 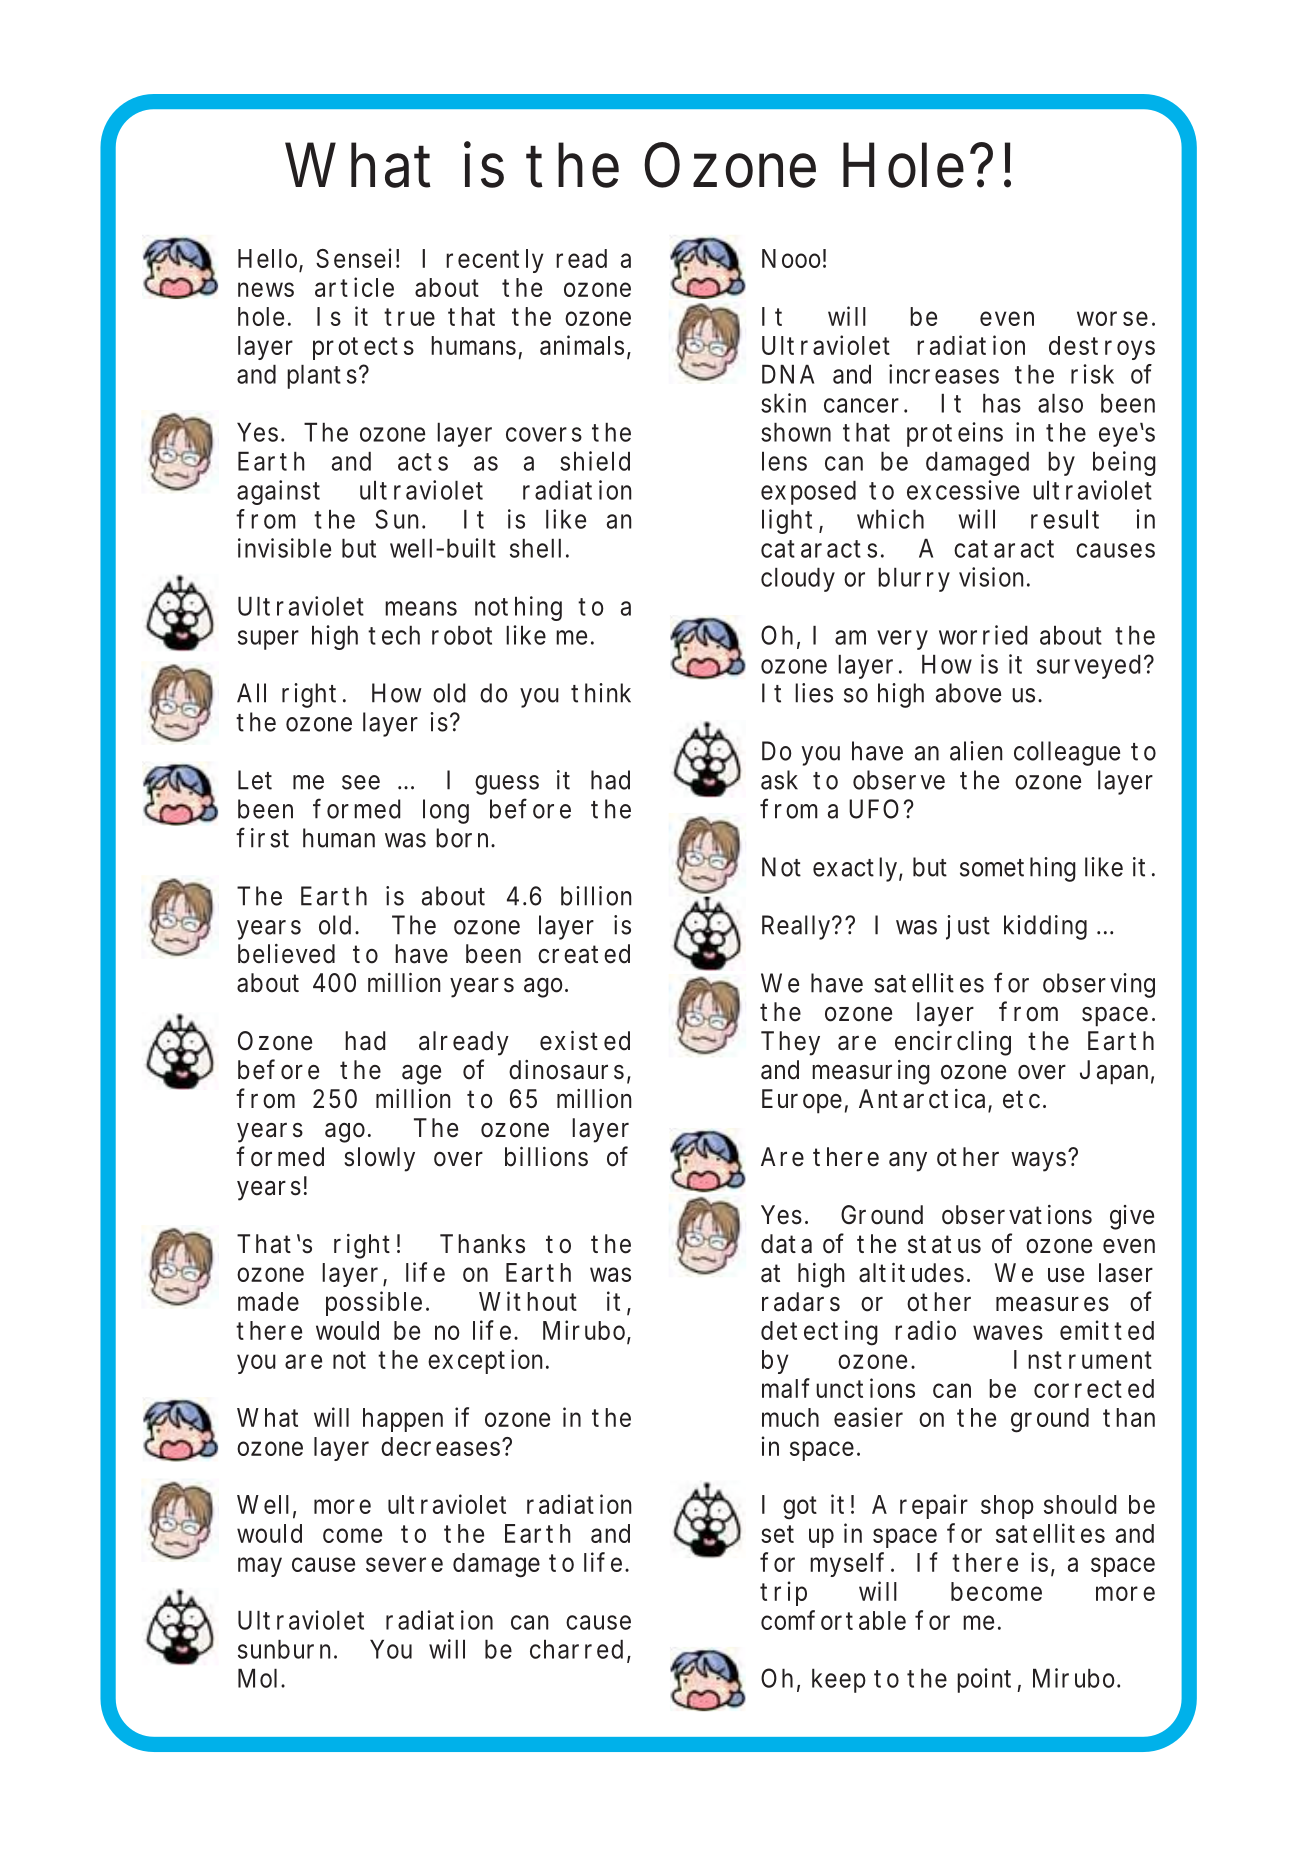 I want to click on kidding, so click(x=1045, y=927).
